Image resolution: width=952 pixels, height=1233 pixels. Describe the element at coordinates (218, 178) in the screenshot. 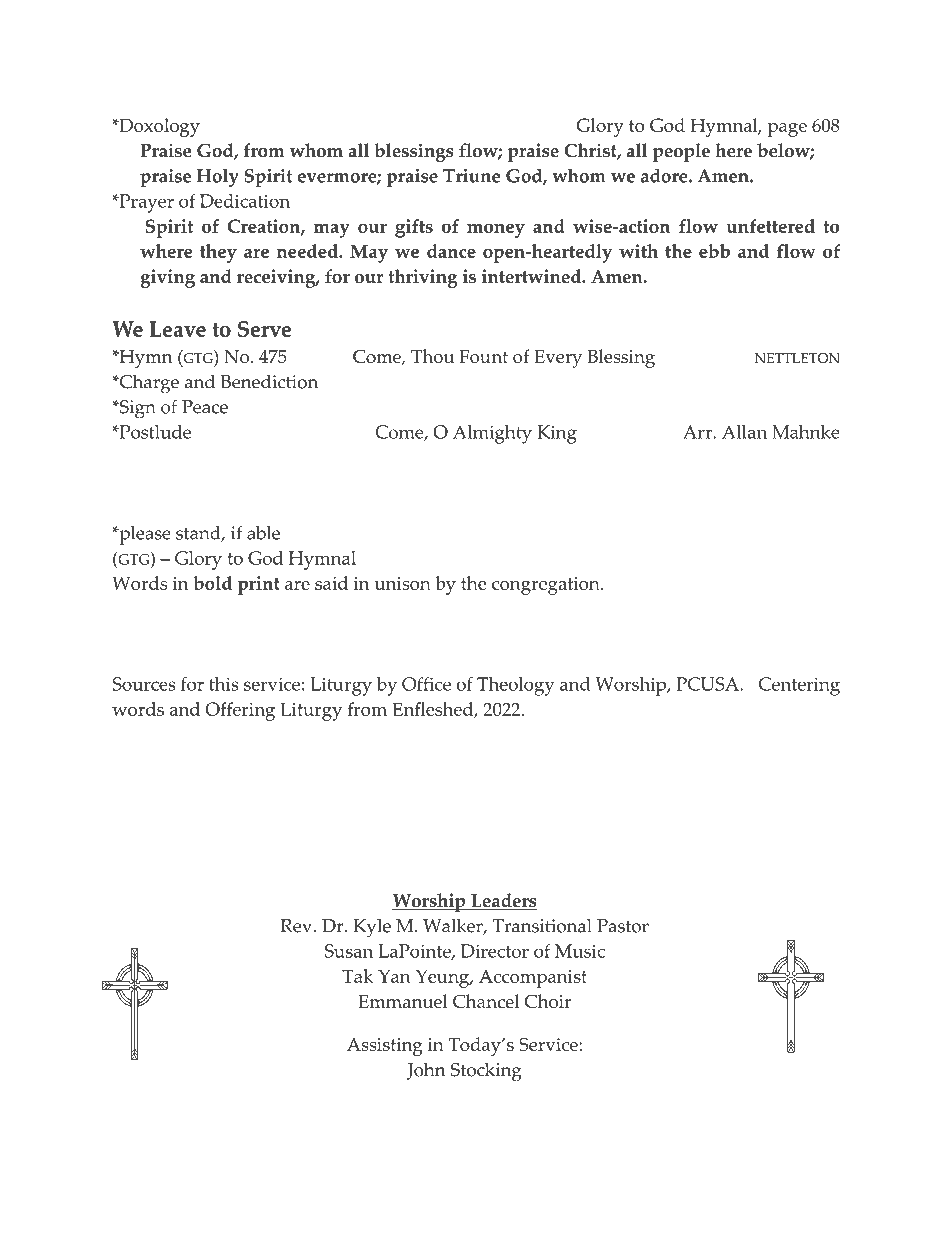

I see `Holy` at that location.
